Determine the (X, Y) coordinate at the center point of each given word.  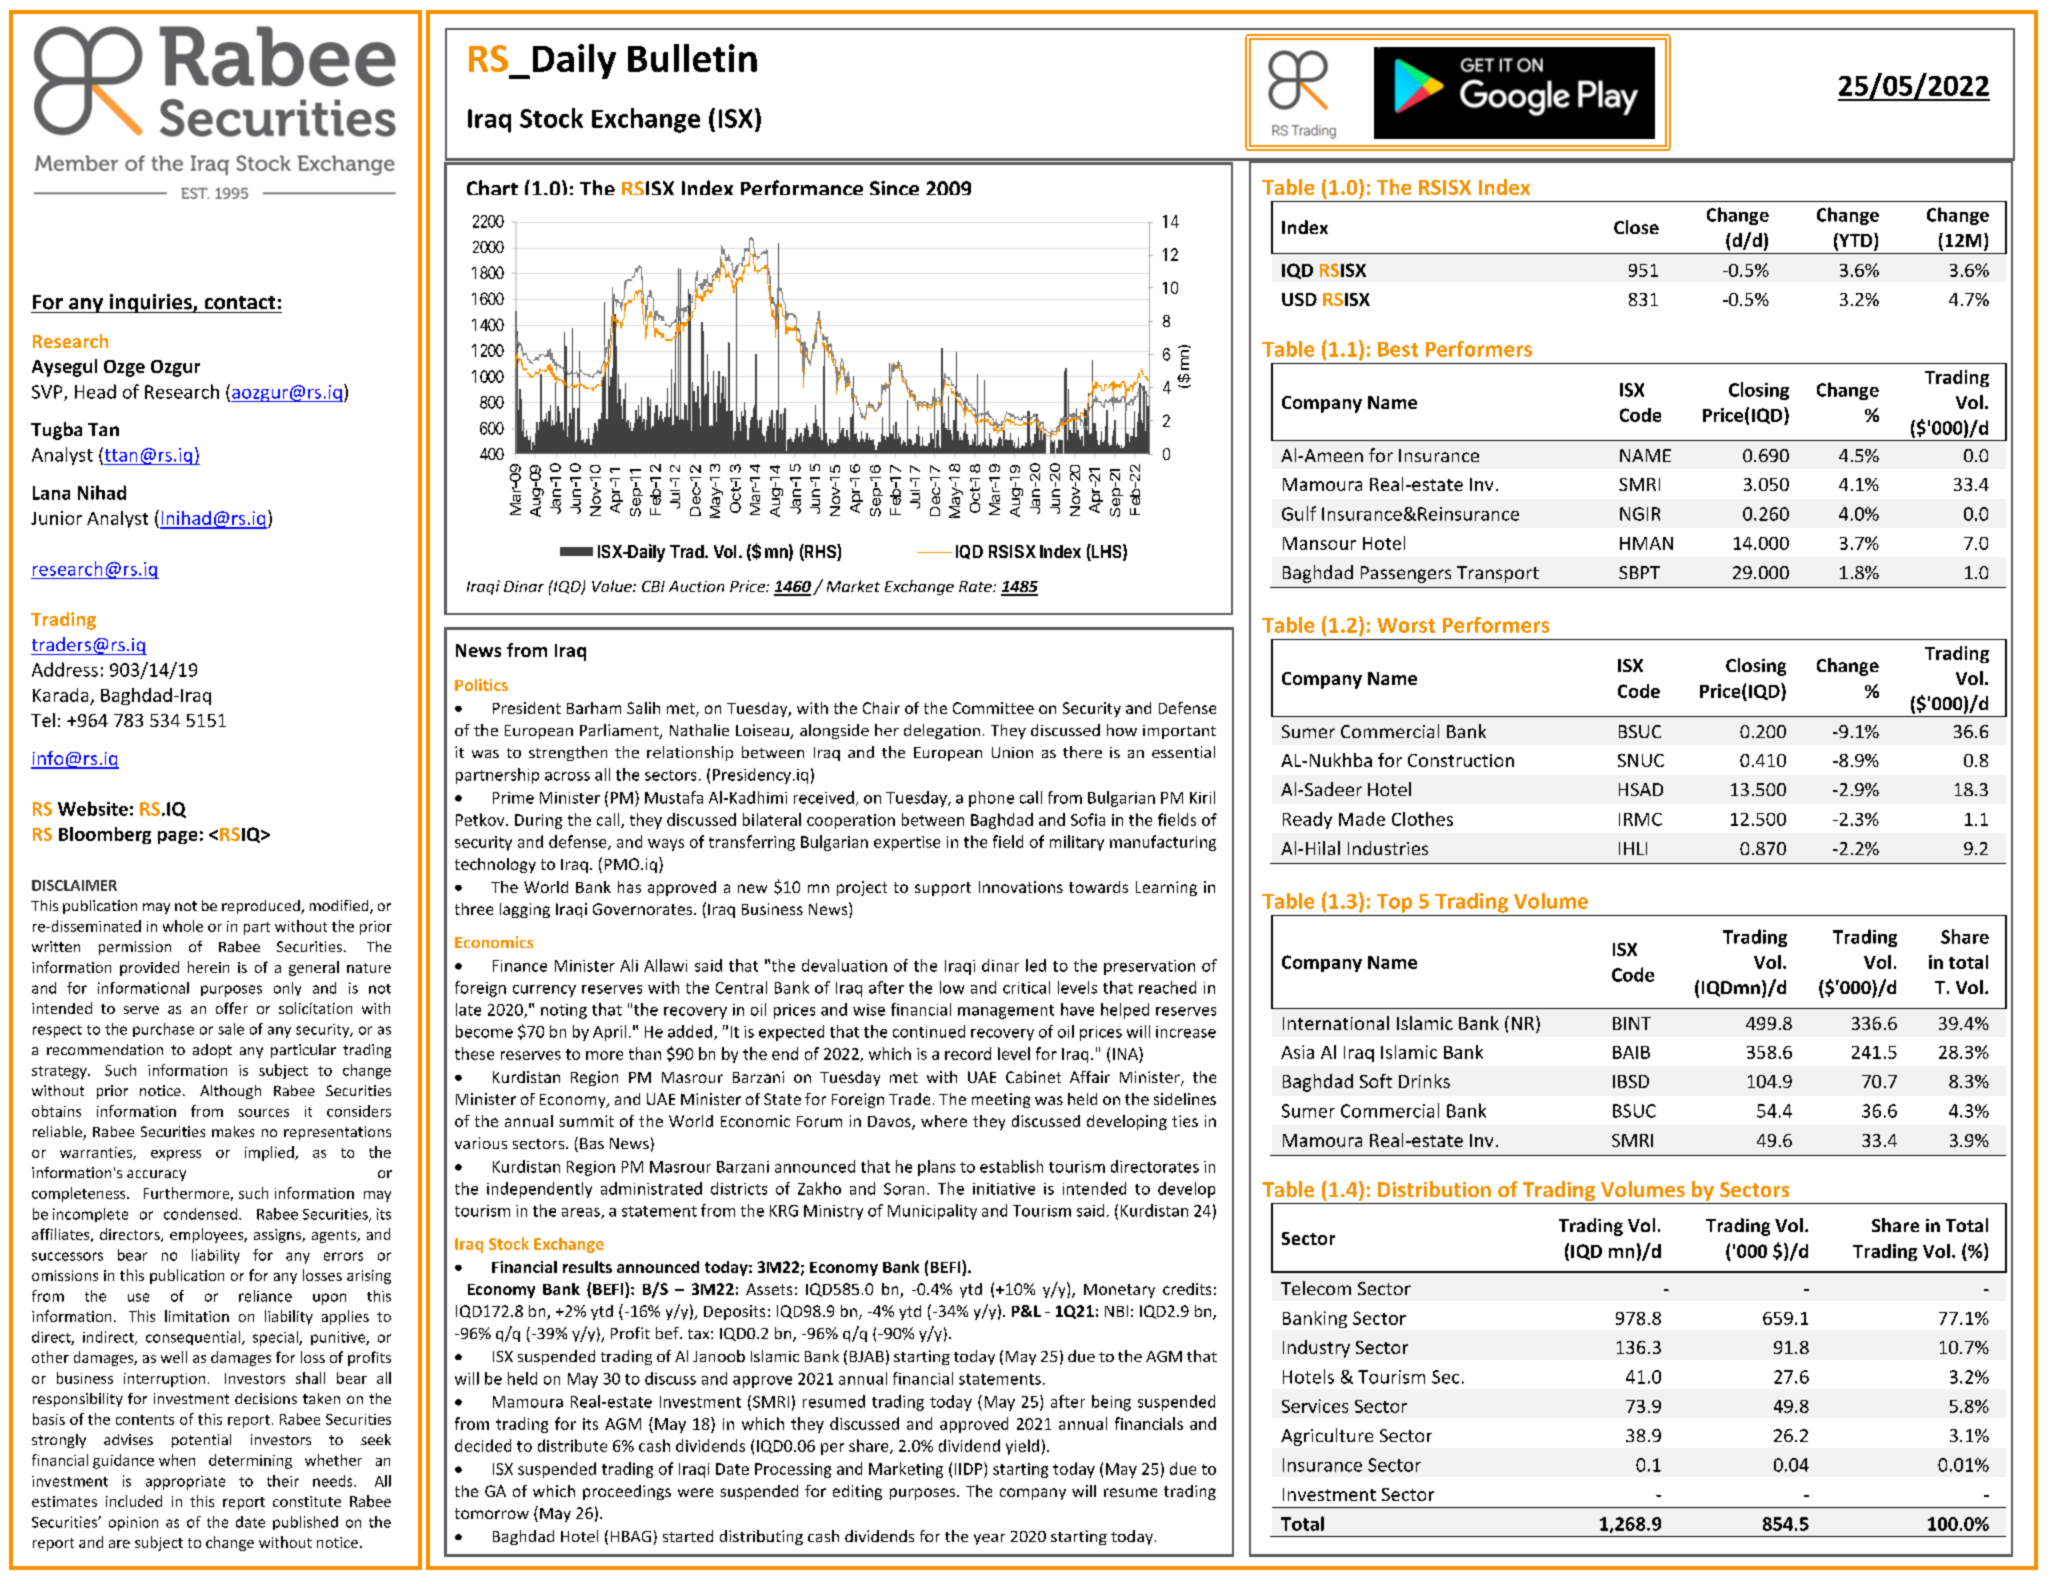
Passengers (1406, 574)
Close (1636, 227)
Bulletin (692, 58)
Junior (56, 518)
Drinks (1424, 1081)
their (283, 1481)
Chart (492, 187)
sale (231, 1029)
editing (857, 1492)
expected (791, 1033)
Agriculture (1327, 1437)
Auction (696, 586)
